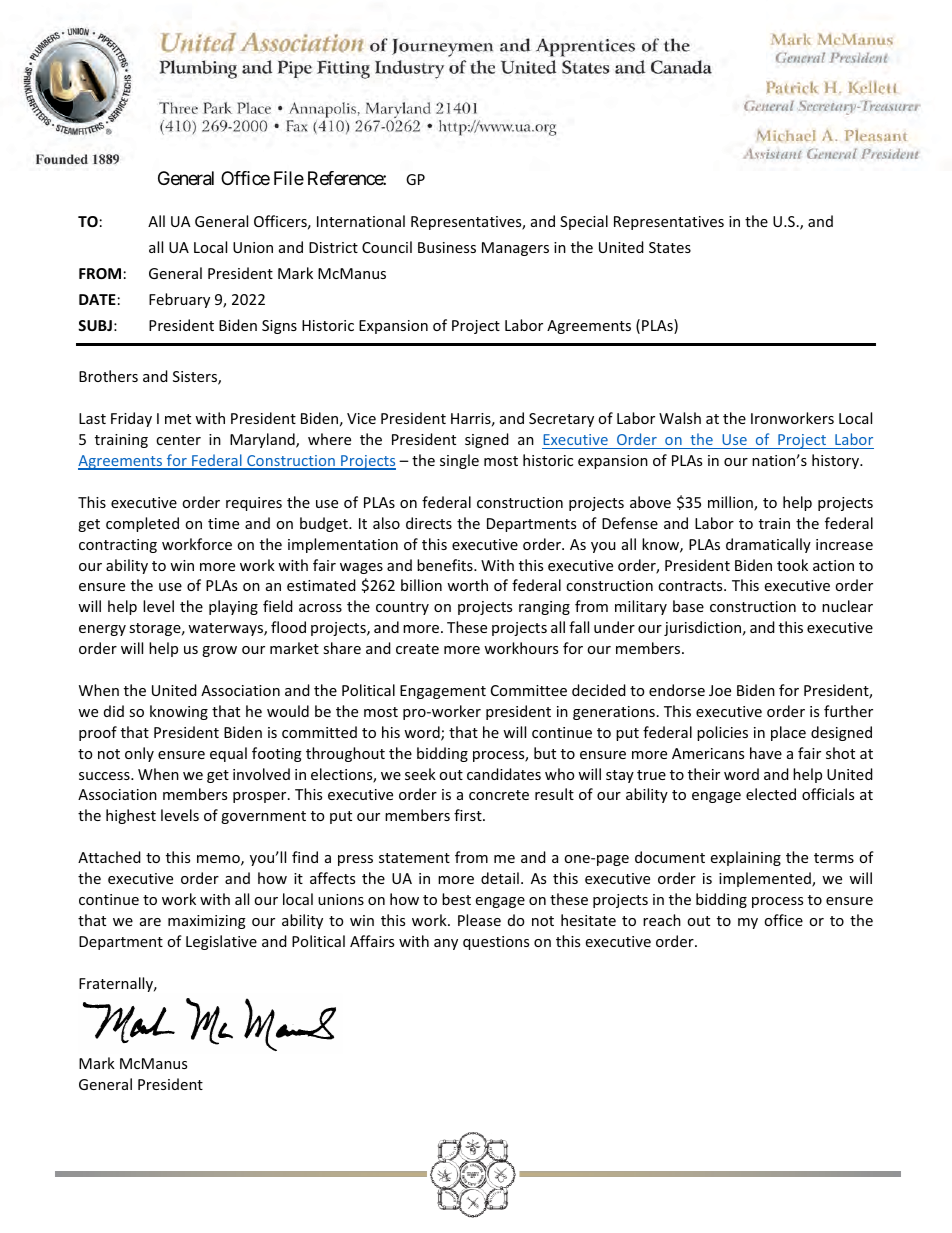  What do you see at coordinates (447, 247) in the screenshot?
I see `Business` at bounding box center [447, 247].
